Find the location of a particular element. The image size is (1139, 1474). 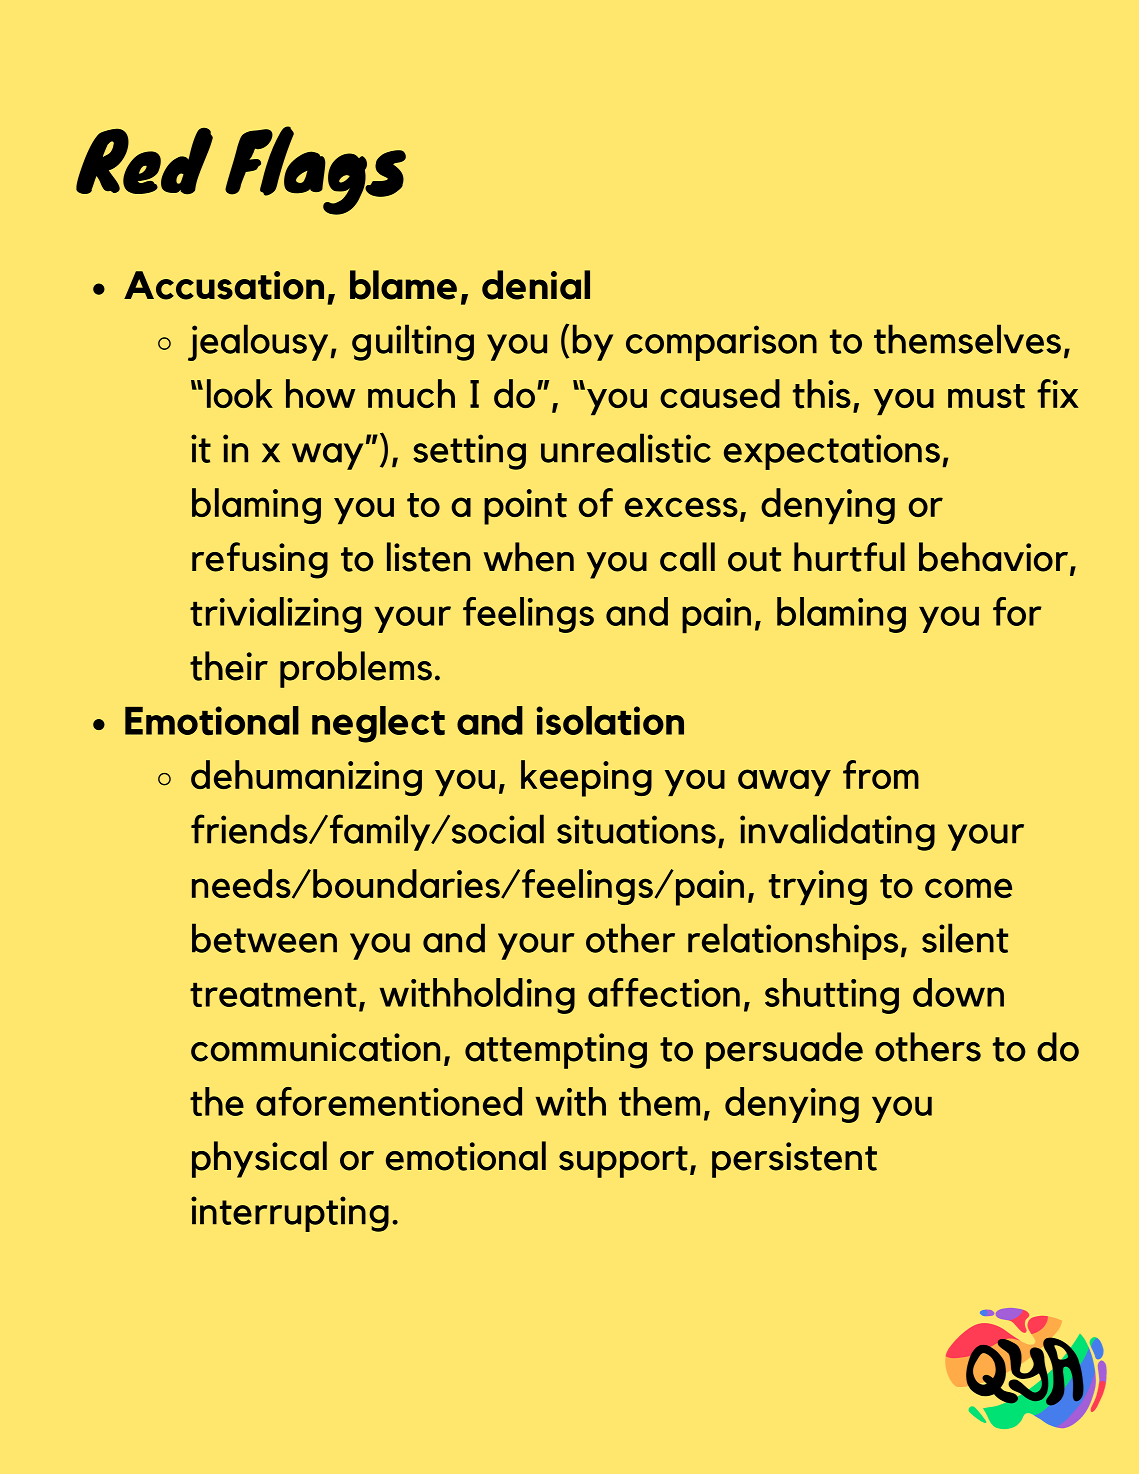

refusing is located at coordinates (260, 560).
